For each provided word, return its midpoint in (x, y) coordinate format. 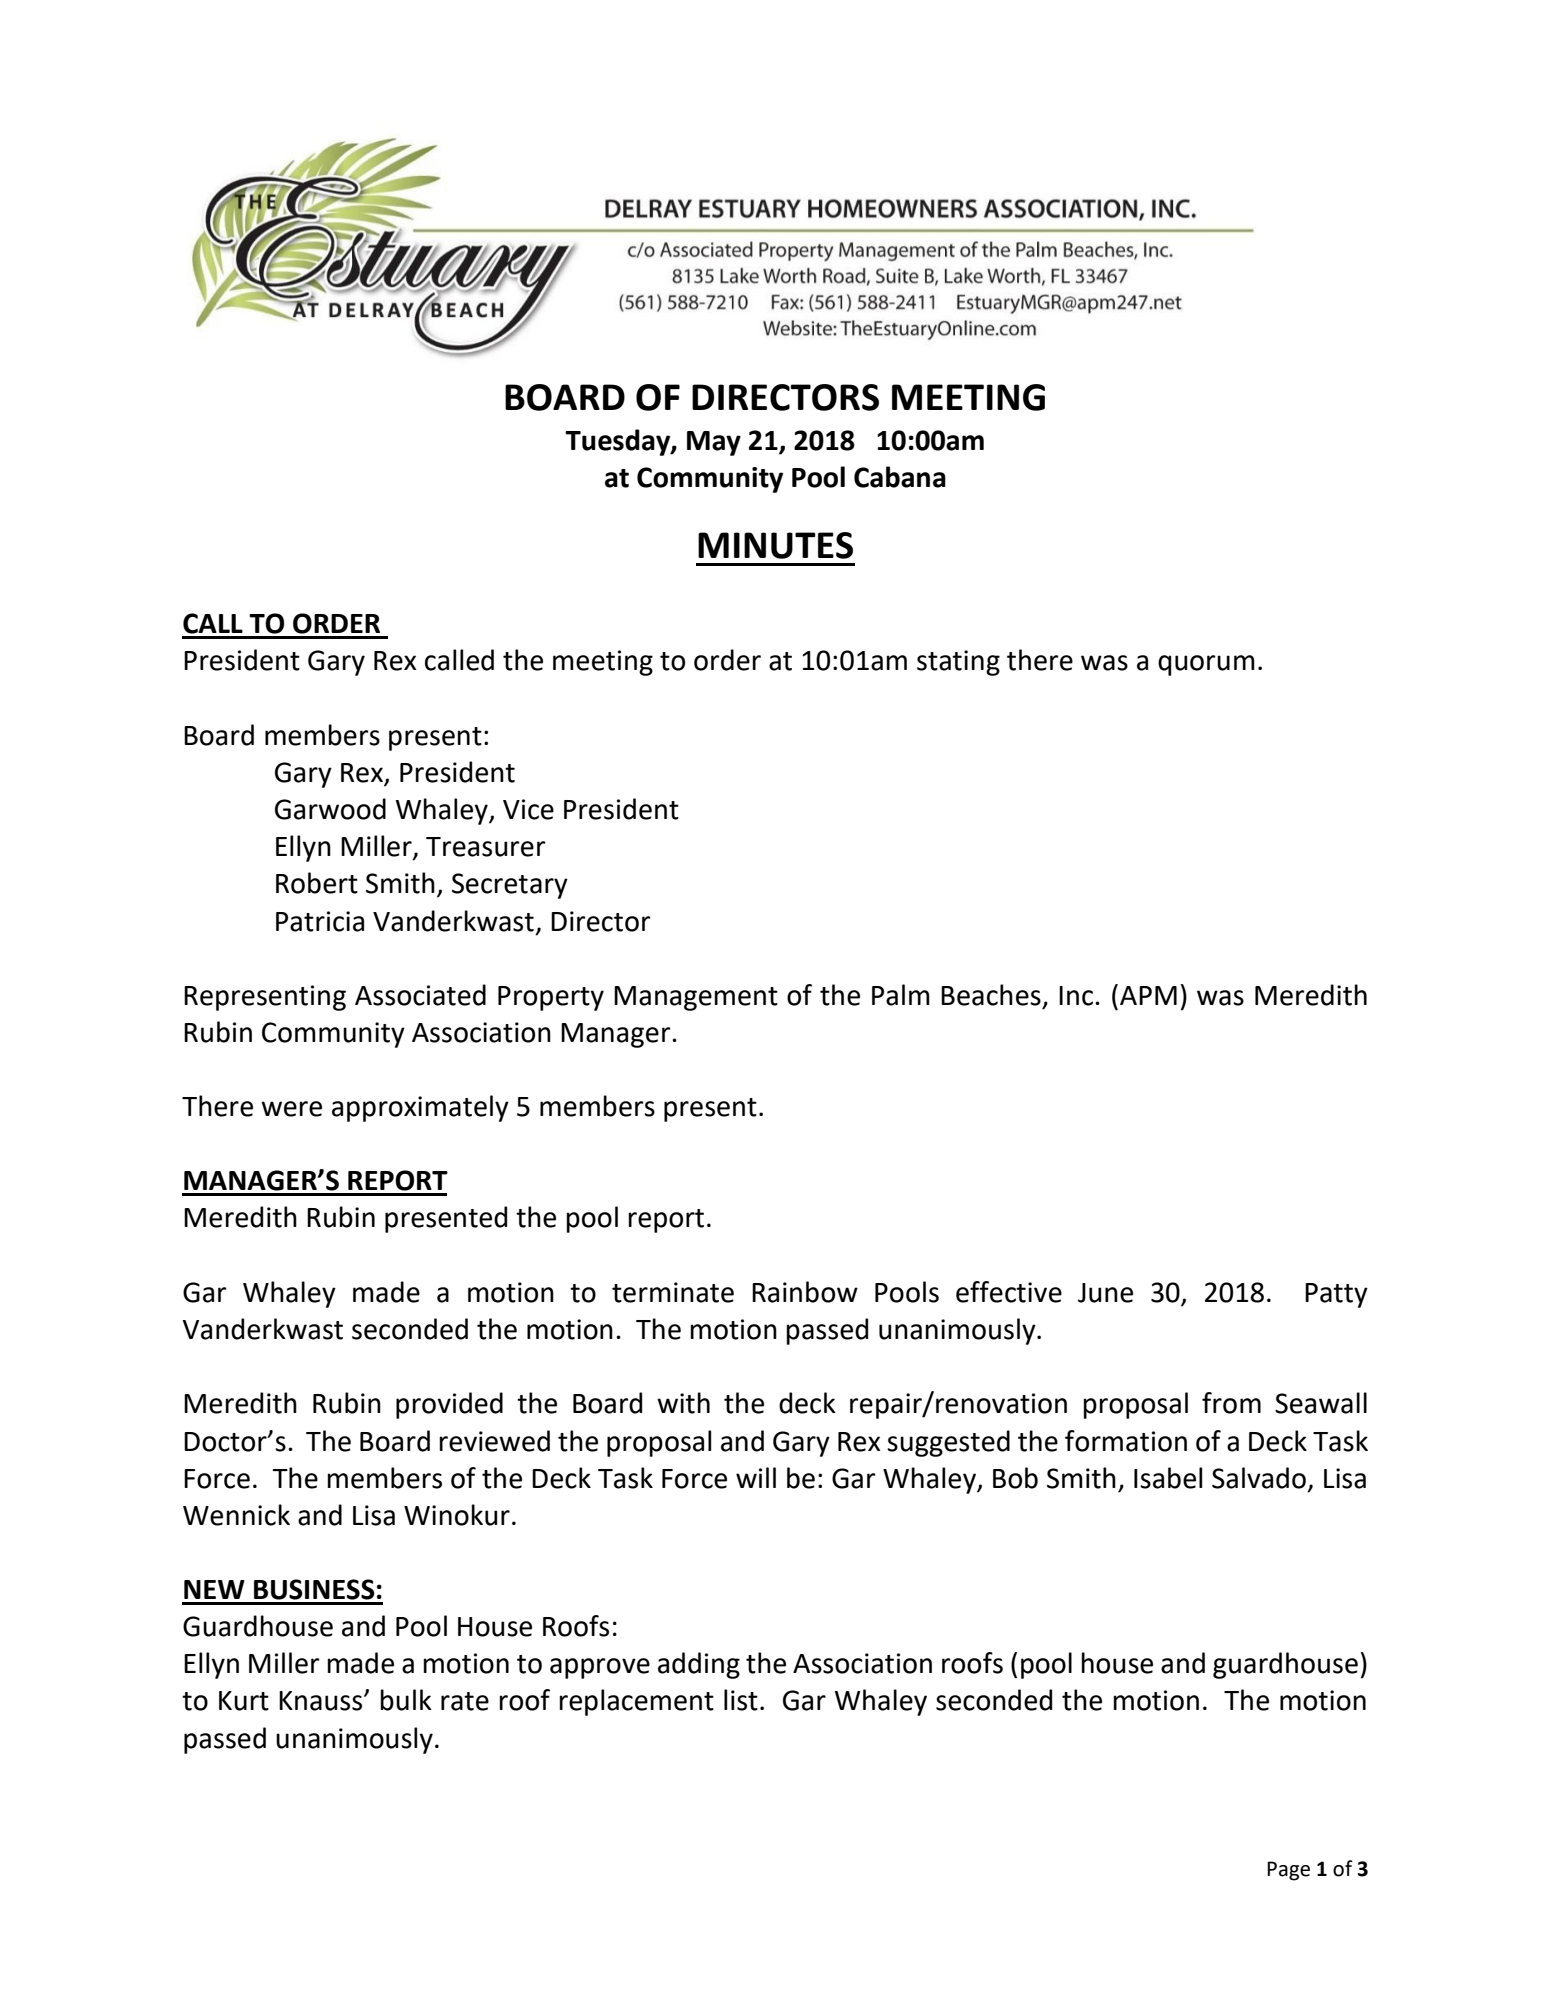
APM (1148, 995)
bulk (406, 1700)
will (756, 1477)
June (1105, 1293)
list (741, 1700)
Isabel (1168, 1478)
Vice (528, 809)
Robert (317, 883)
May (714, 443)
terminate (673, 1292)
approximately (420, 1108)
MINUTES (775, 545)
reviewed (494, 1441)
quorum (1206, 665)
